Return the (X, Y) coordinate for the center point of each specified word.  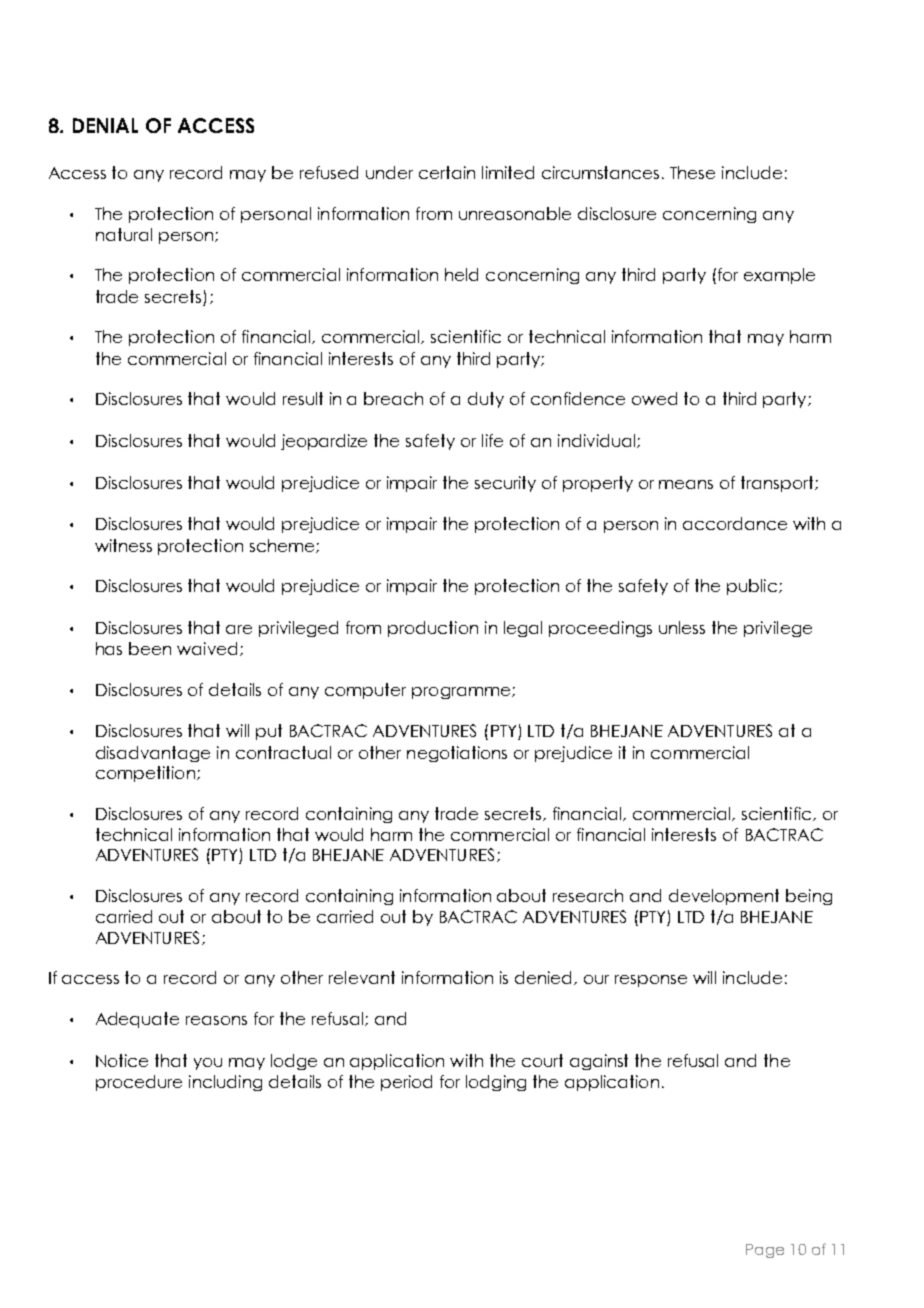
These (692, 172)
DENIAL (105, 125)
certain (447, 172)
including (225, 1083)
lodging (496, 1083)
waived (207, 648)
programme (461, 693)
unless (682, 627)
